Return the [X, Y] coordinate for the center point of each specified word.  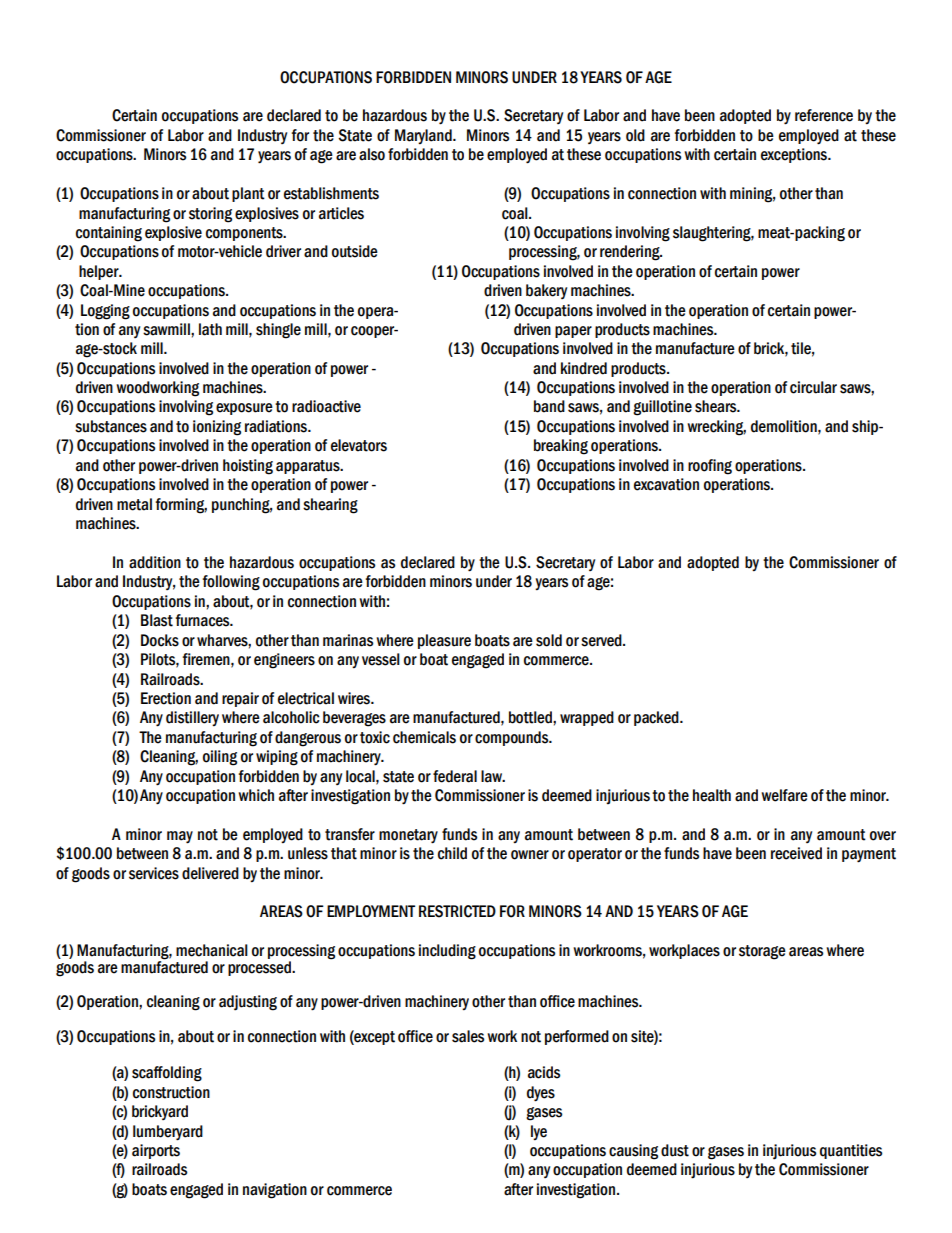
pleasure [444, 641]
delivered [210, 873]
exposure [244, 409]
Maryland [424, 136]
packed [657, 718]
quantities [851, 1151]
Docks [160, 640]
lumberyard [168, 1133]
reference [824, 115]
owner [530, 855]
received [796, 853]
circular [813, 387]
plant [248, 194]
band [549, 406]
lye [539, 1132]
